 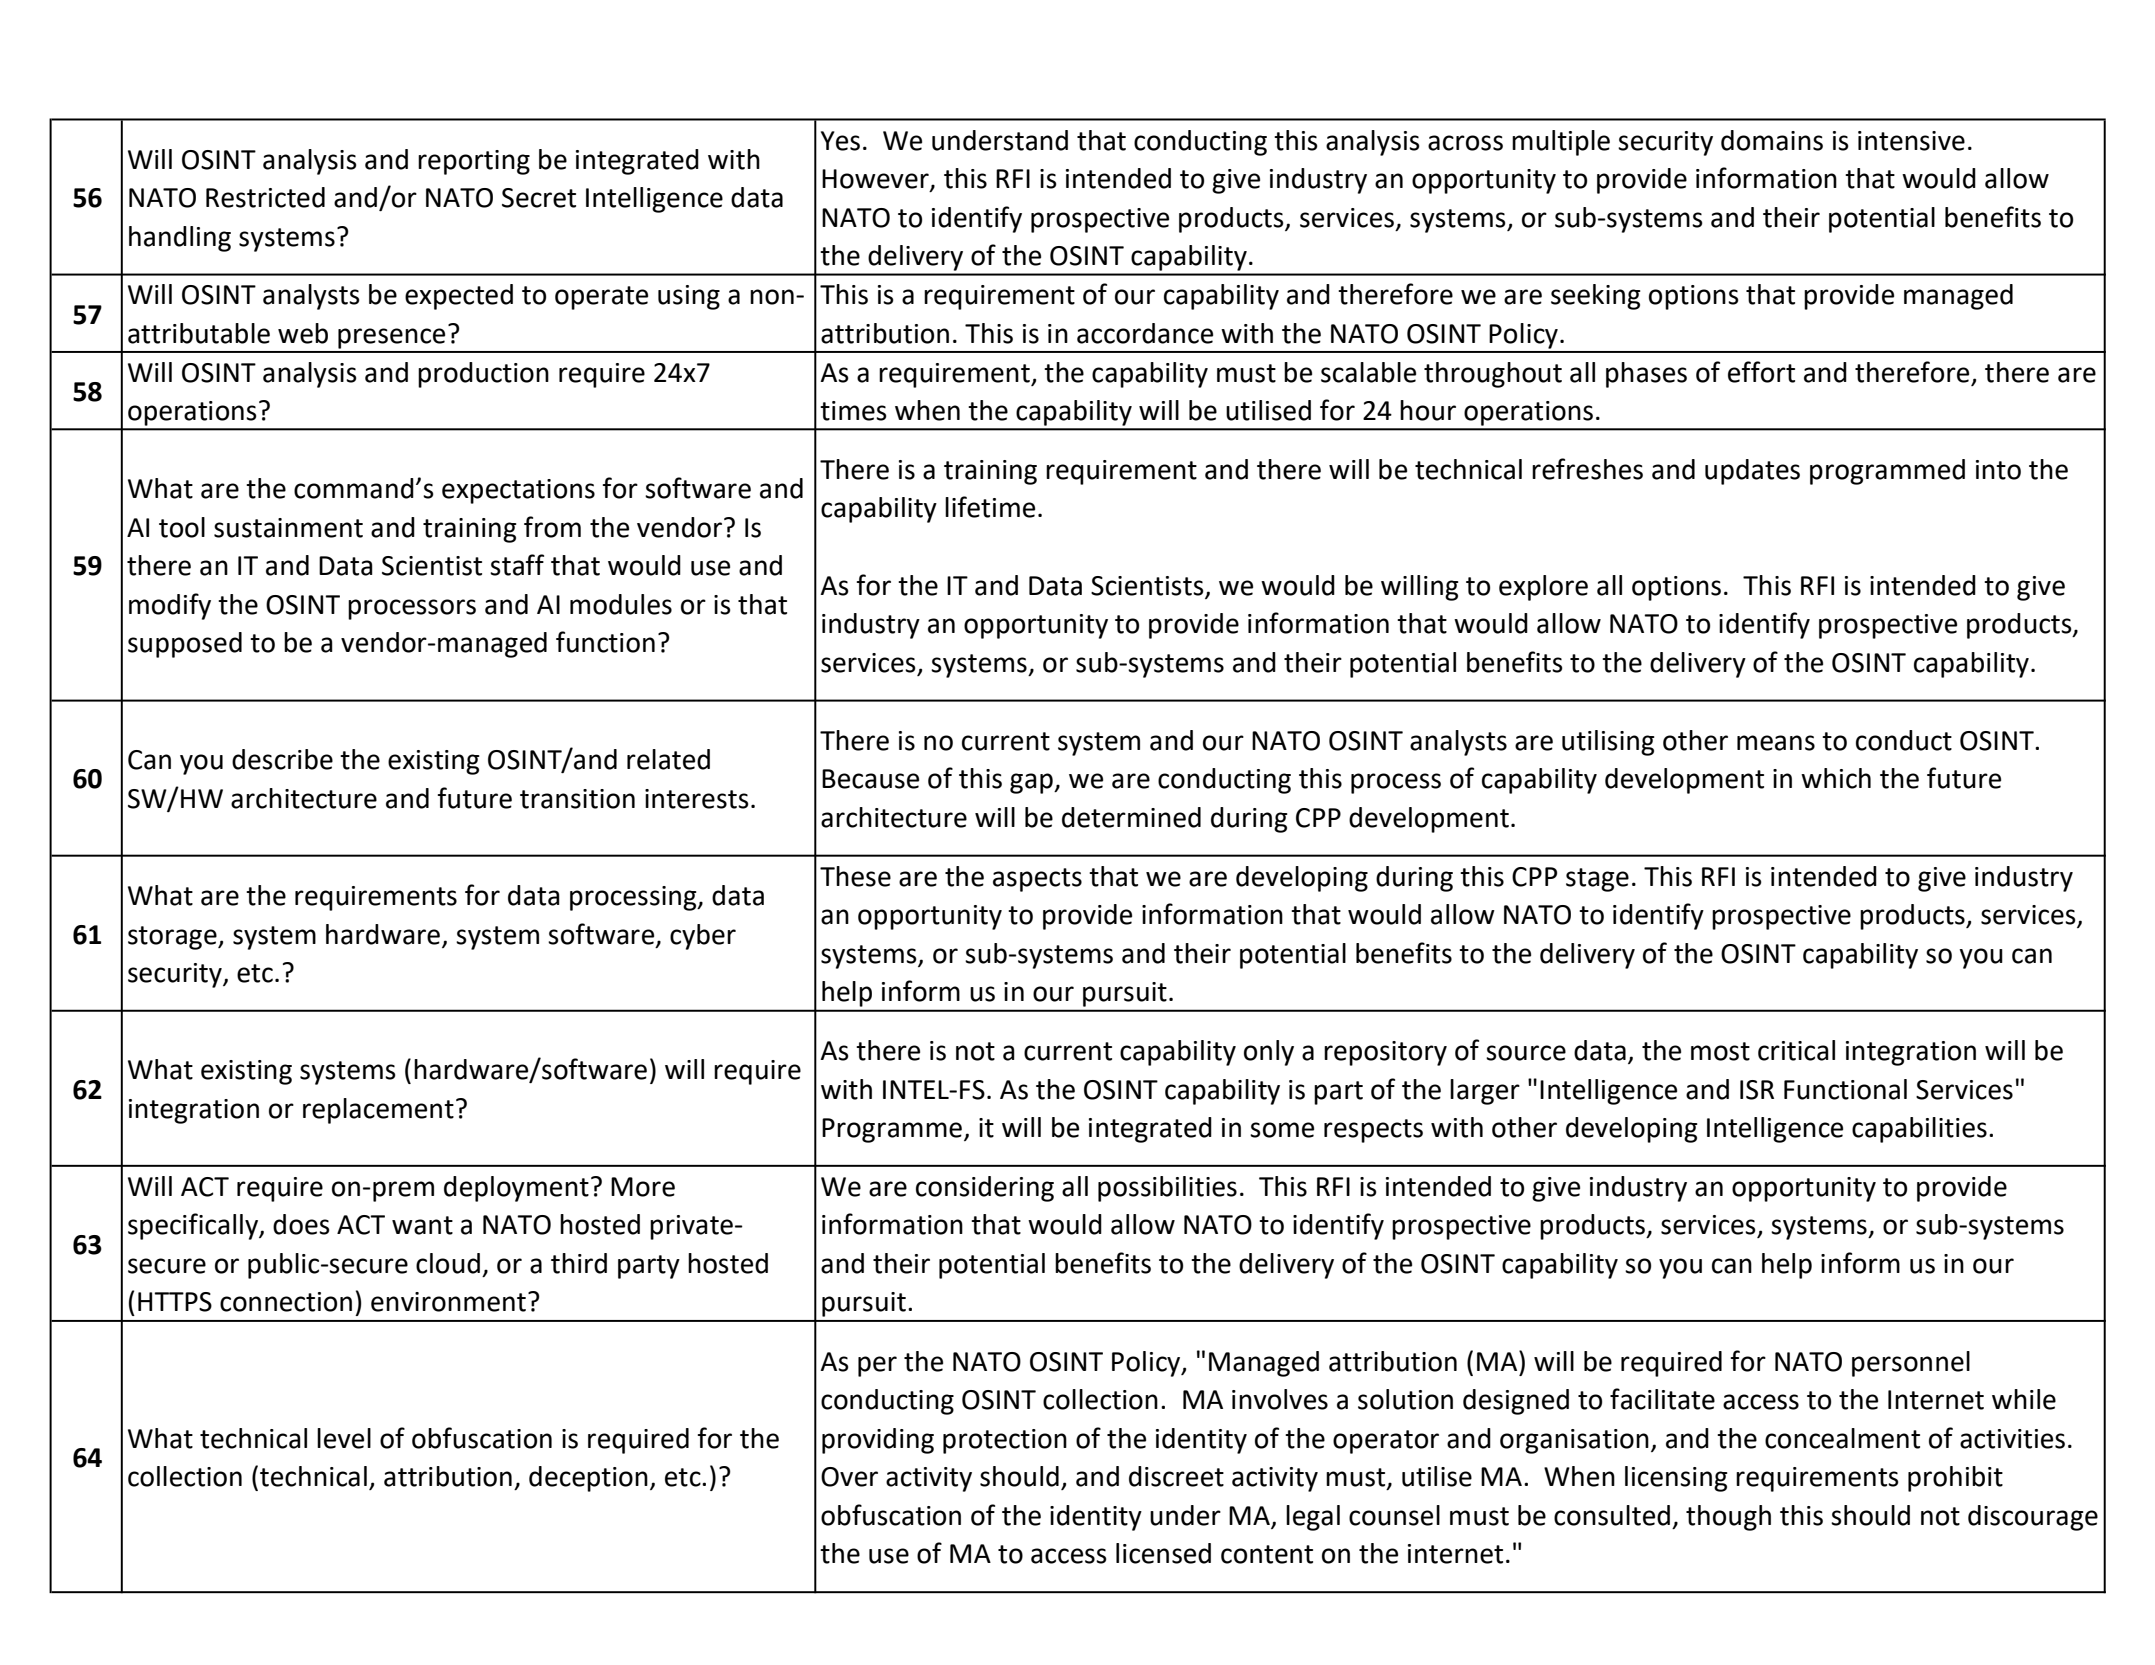 I want to click on which, so click(x=1836, y=778).
